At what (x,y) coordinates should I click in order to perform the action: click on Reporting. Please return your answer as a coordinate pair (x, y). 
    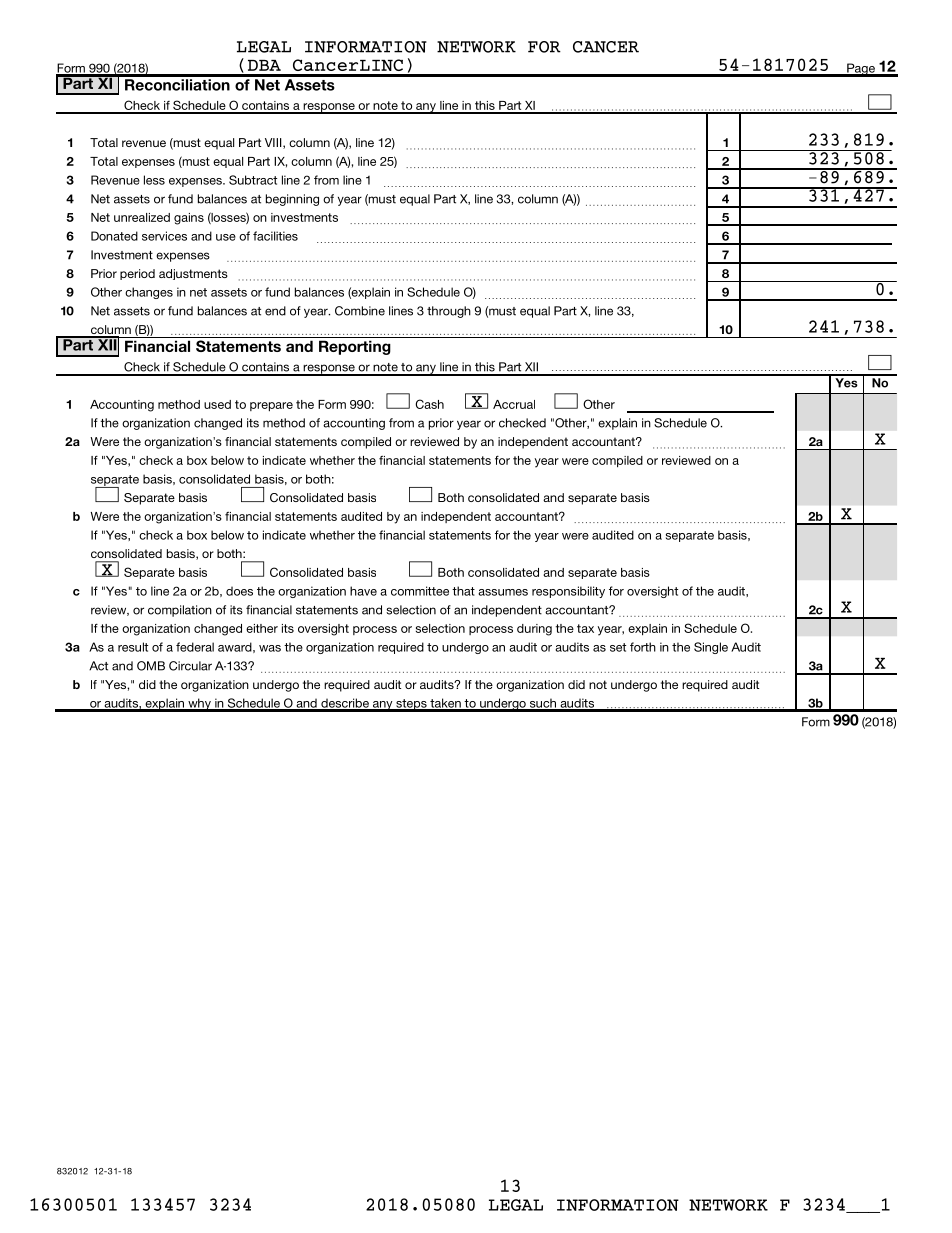
    Looking at the image, I should click on (355, 347).
